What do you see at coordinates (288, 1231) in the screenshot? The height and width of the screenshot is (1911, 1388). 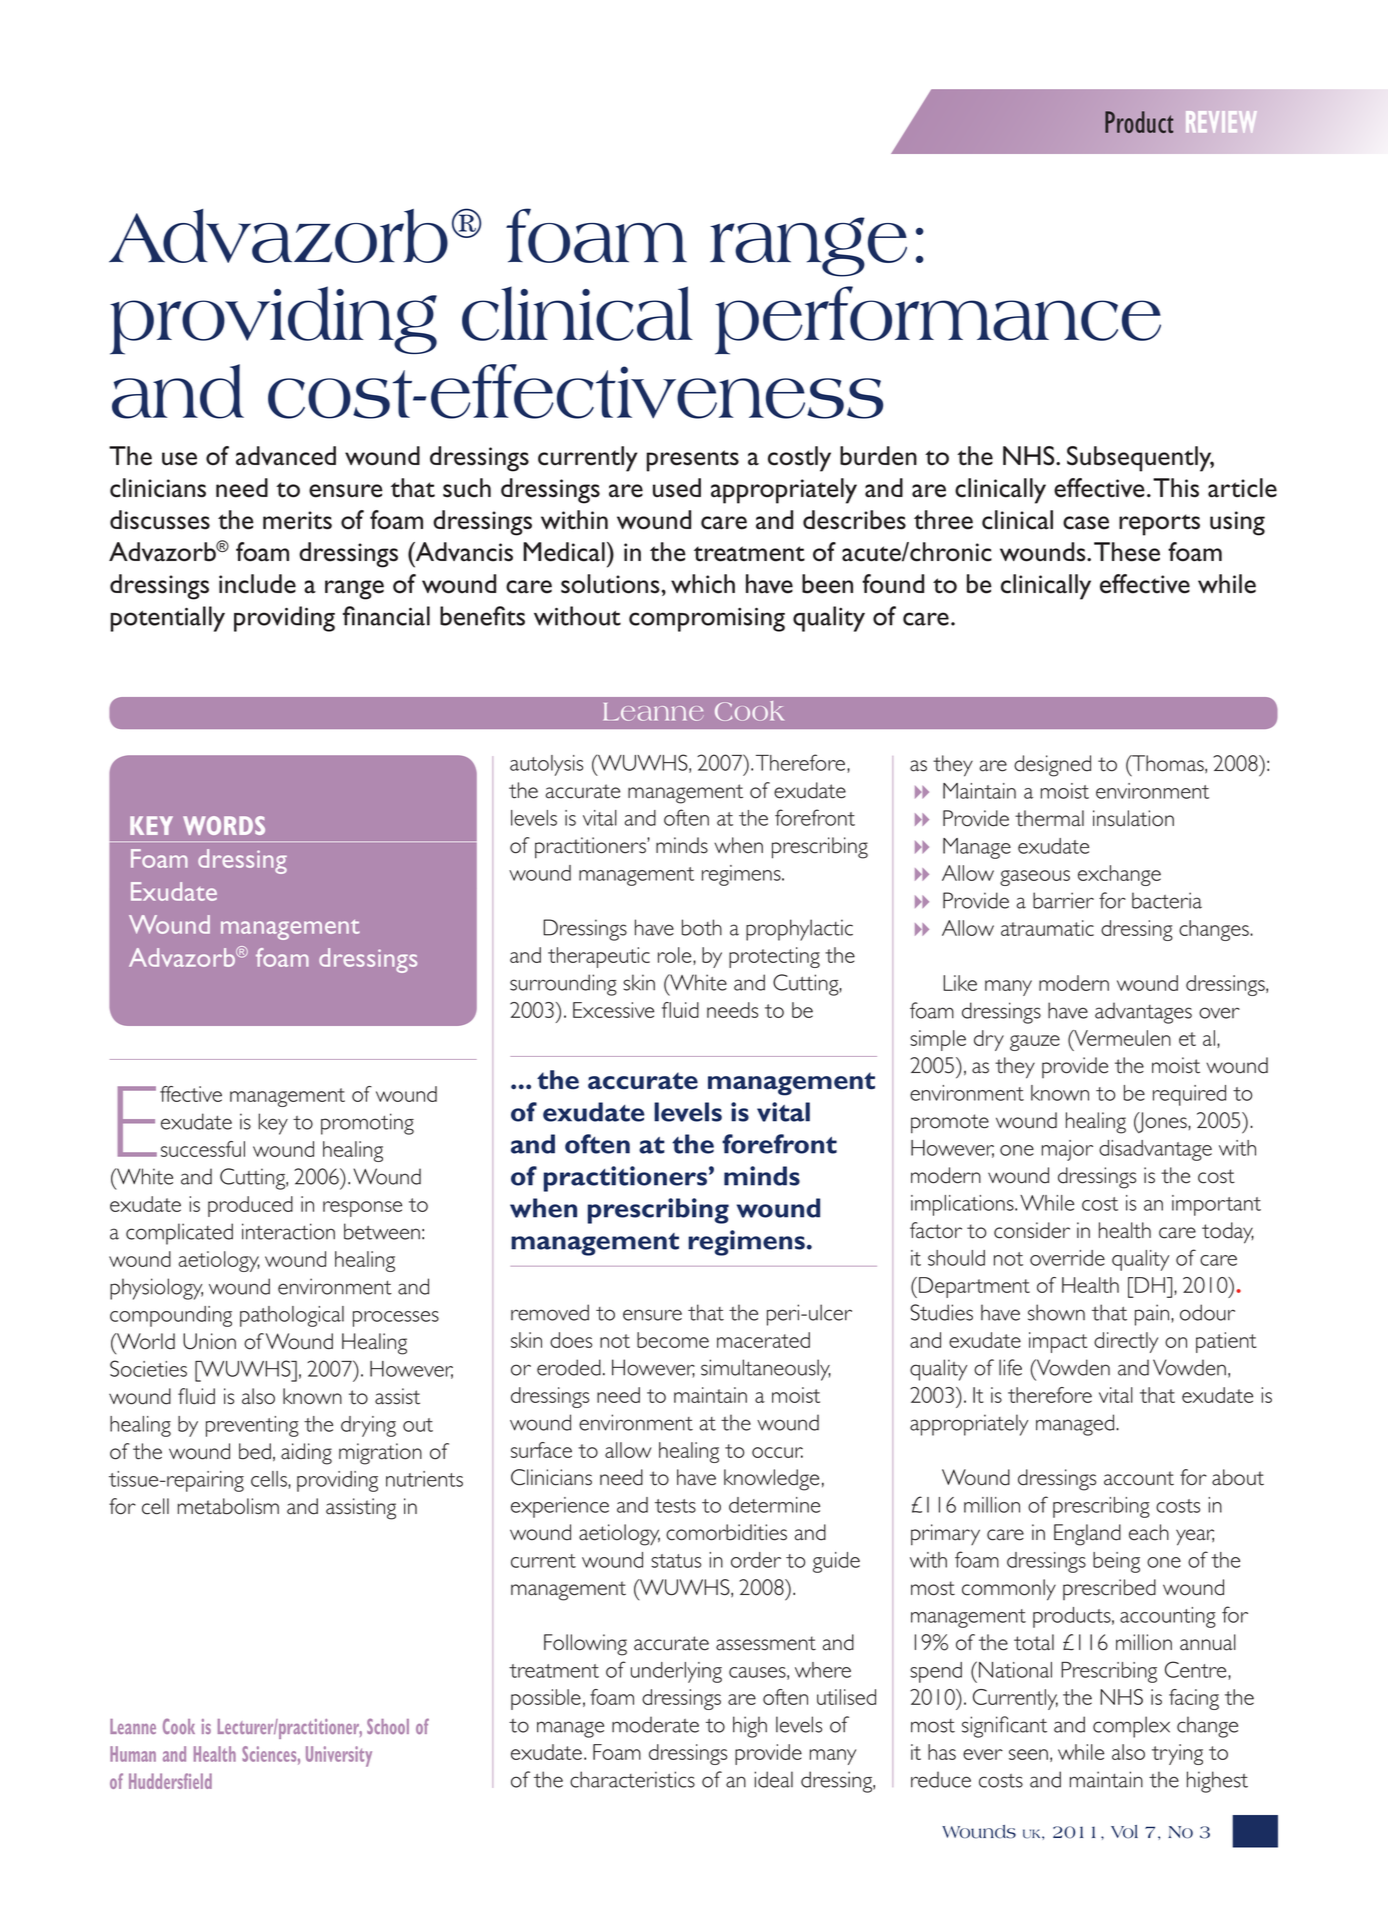 I see `interaction` at bounding box center [288, 1231].
